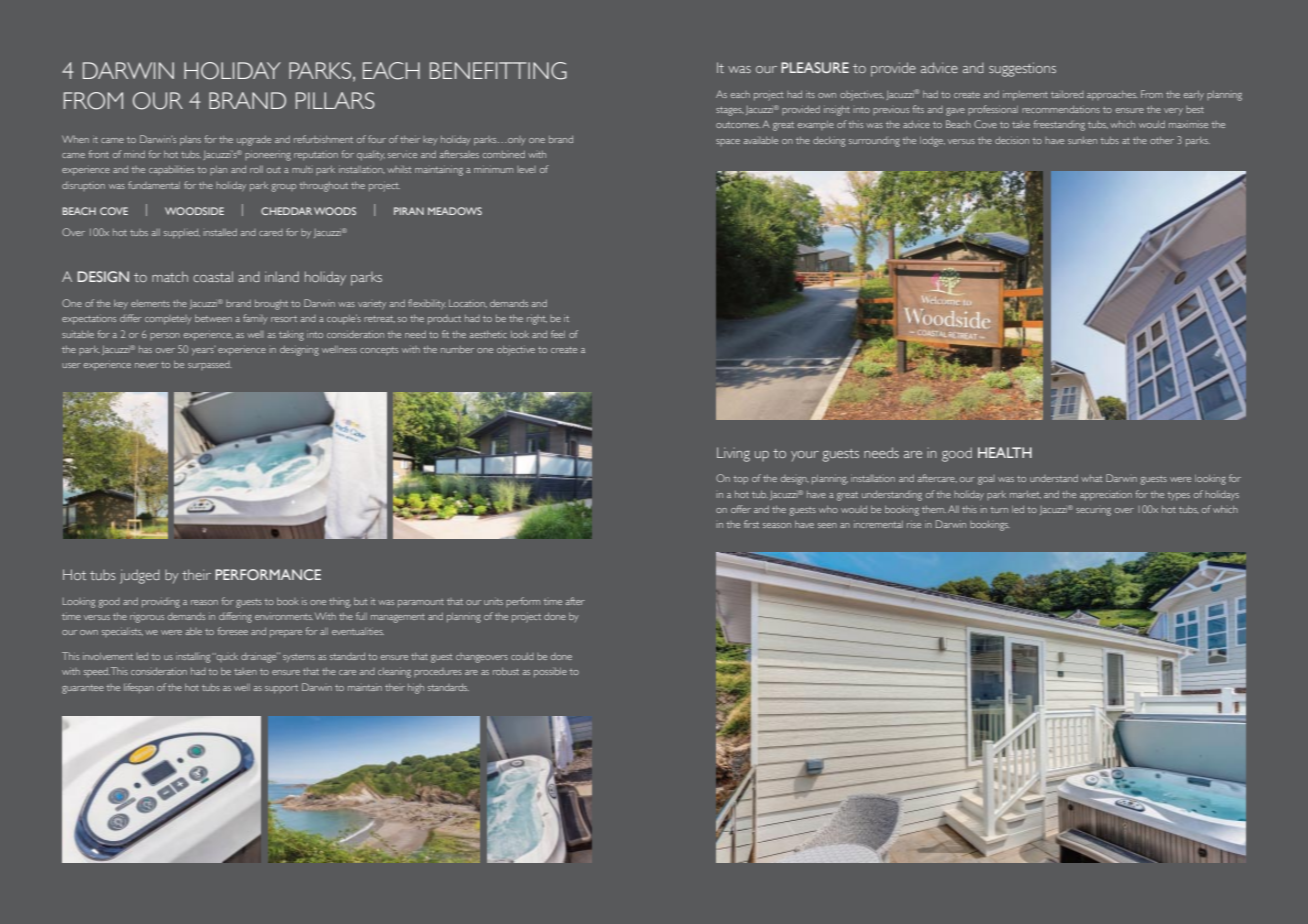  I want to click on stages, so click(730, 111).
